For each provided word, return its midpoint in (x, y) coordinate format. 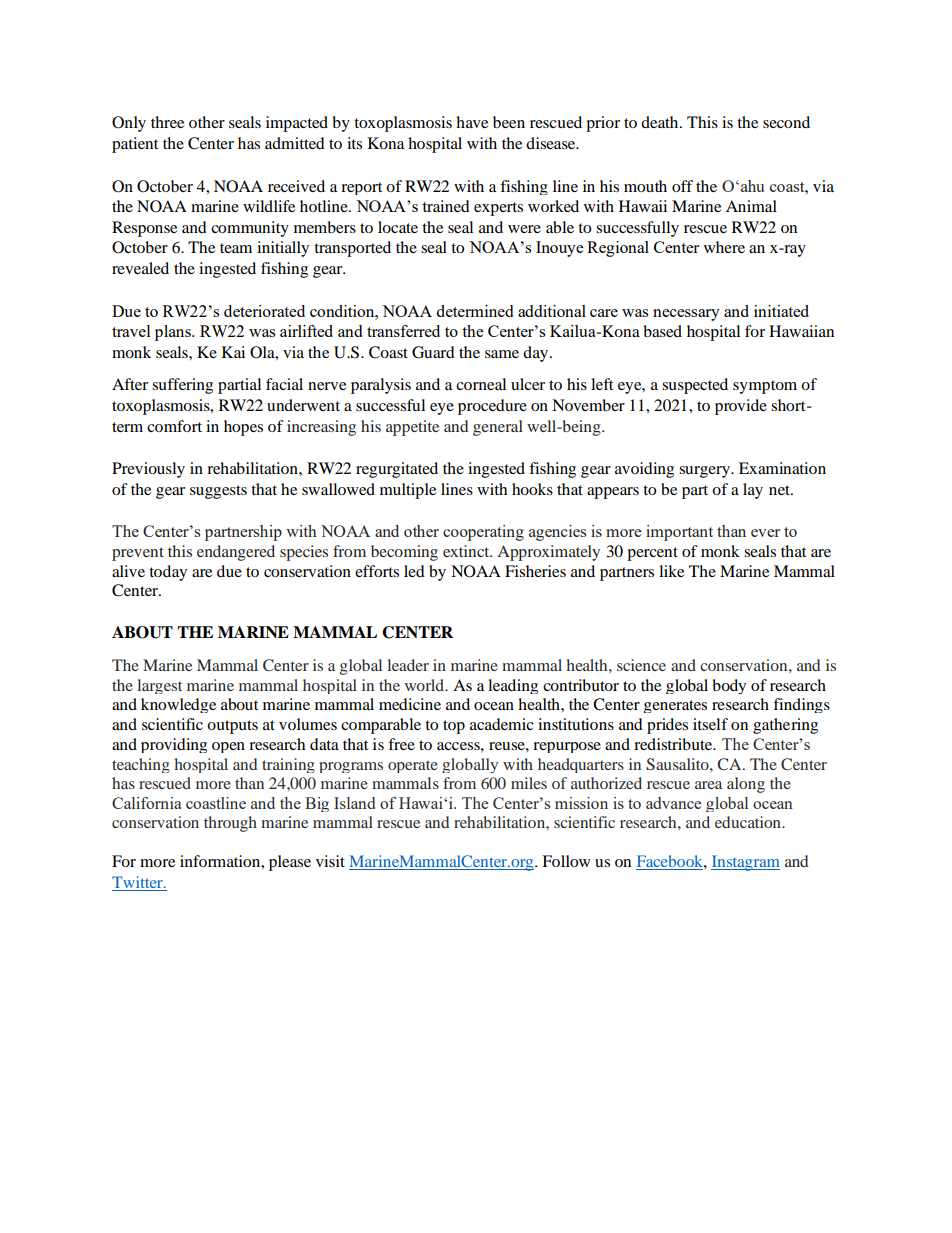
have (472, 122)
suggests (218, 492)
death (661, 122)
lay (753, 491)
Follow (566, 861)
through (230, 824)
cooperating (483, 533)
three (167, 122)
